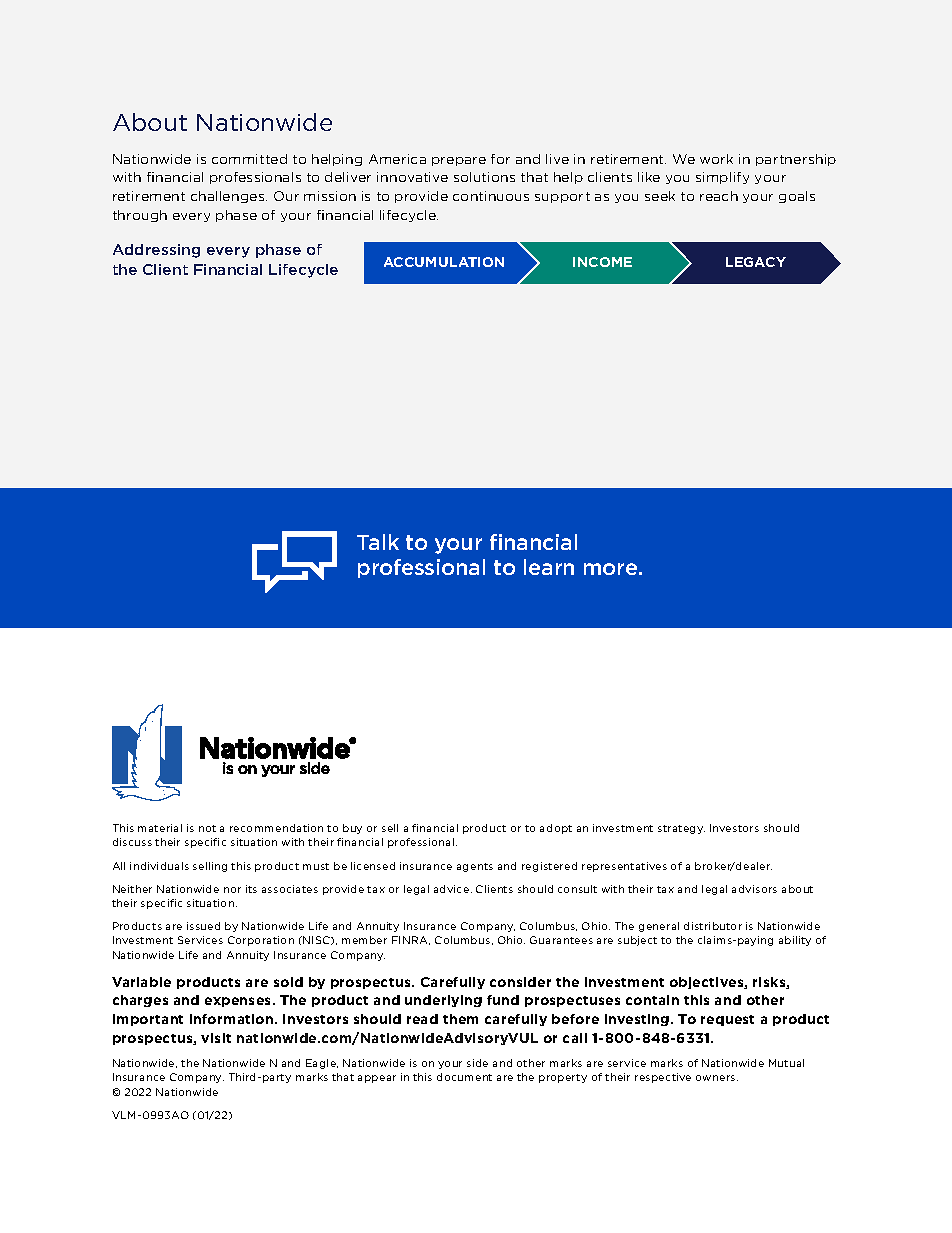 The image size is (952, 1233). I want to click on learn, so click(549, 567).
